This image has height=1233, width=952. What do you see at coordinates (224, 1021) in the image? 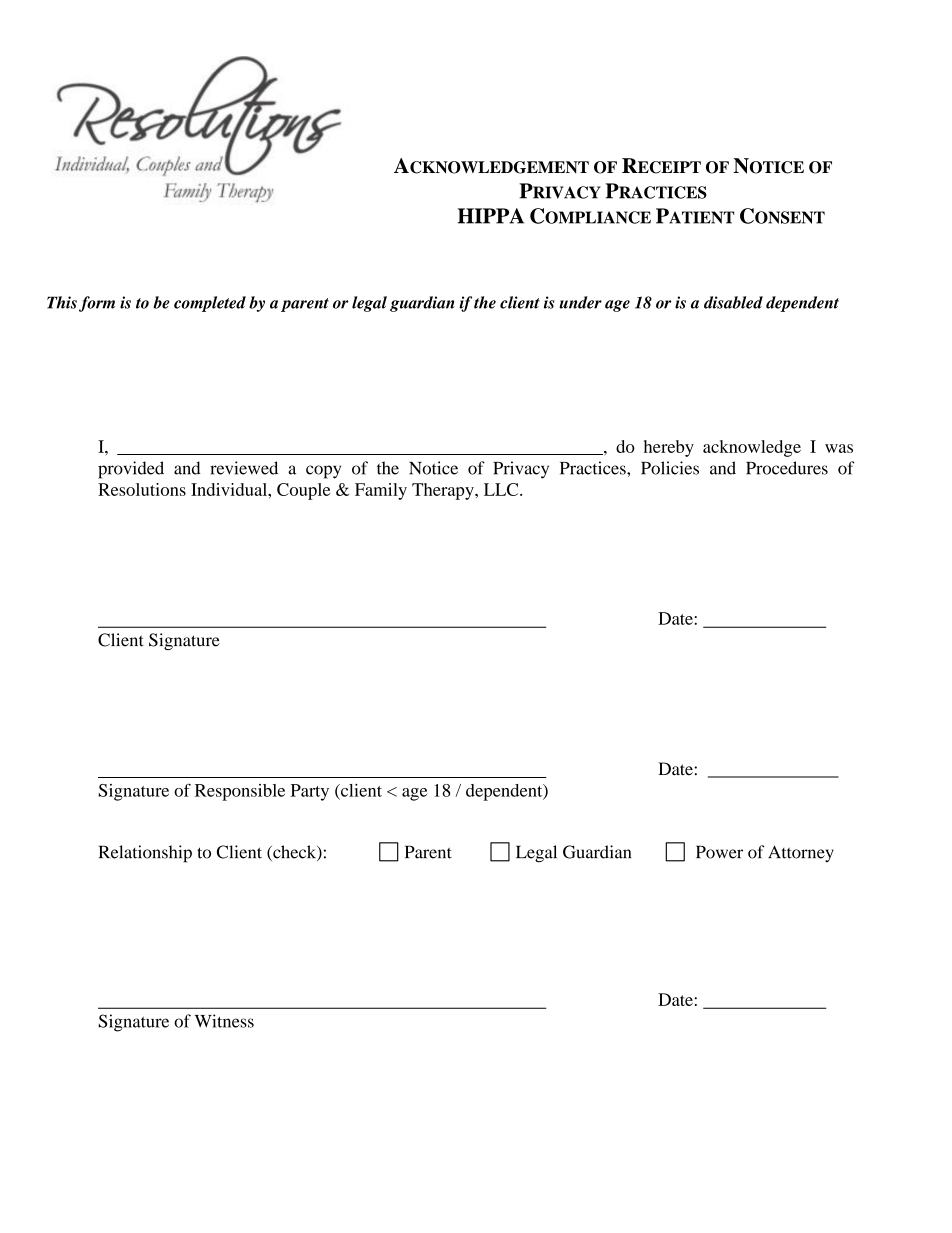
I see `Witness` at bounding box center [224, 1021].
